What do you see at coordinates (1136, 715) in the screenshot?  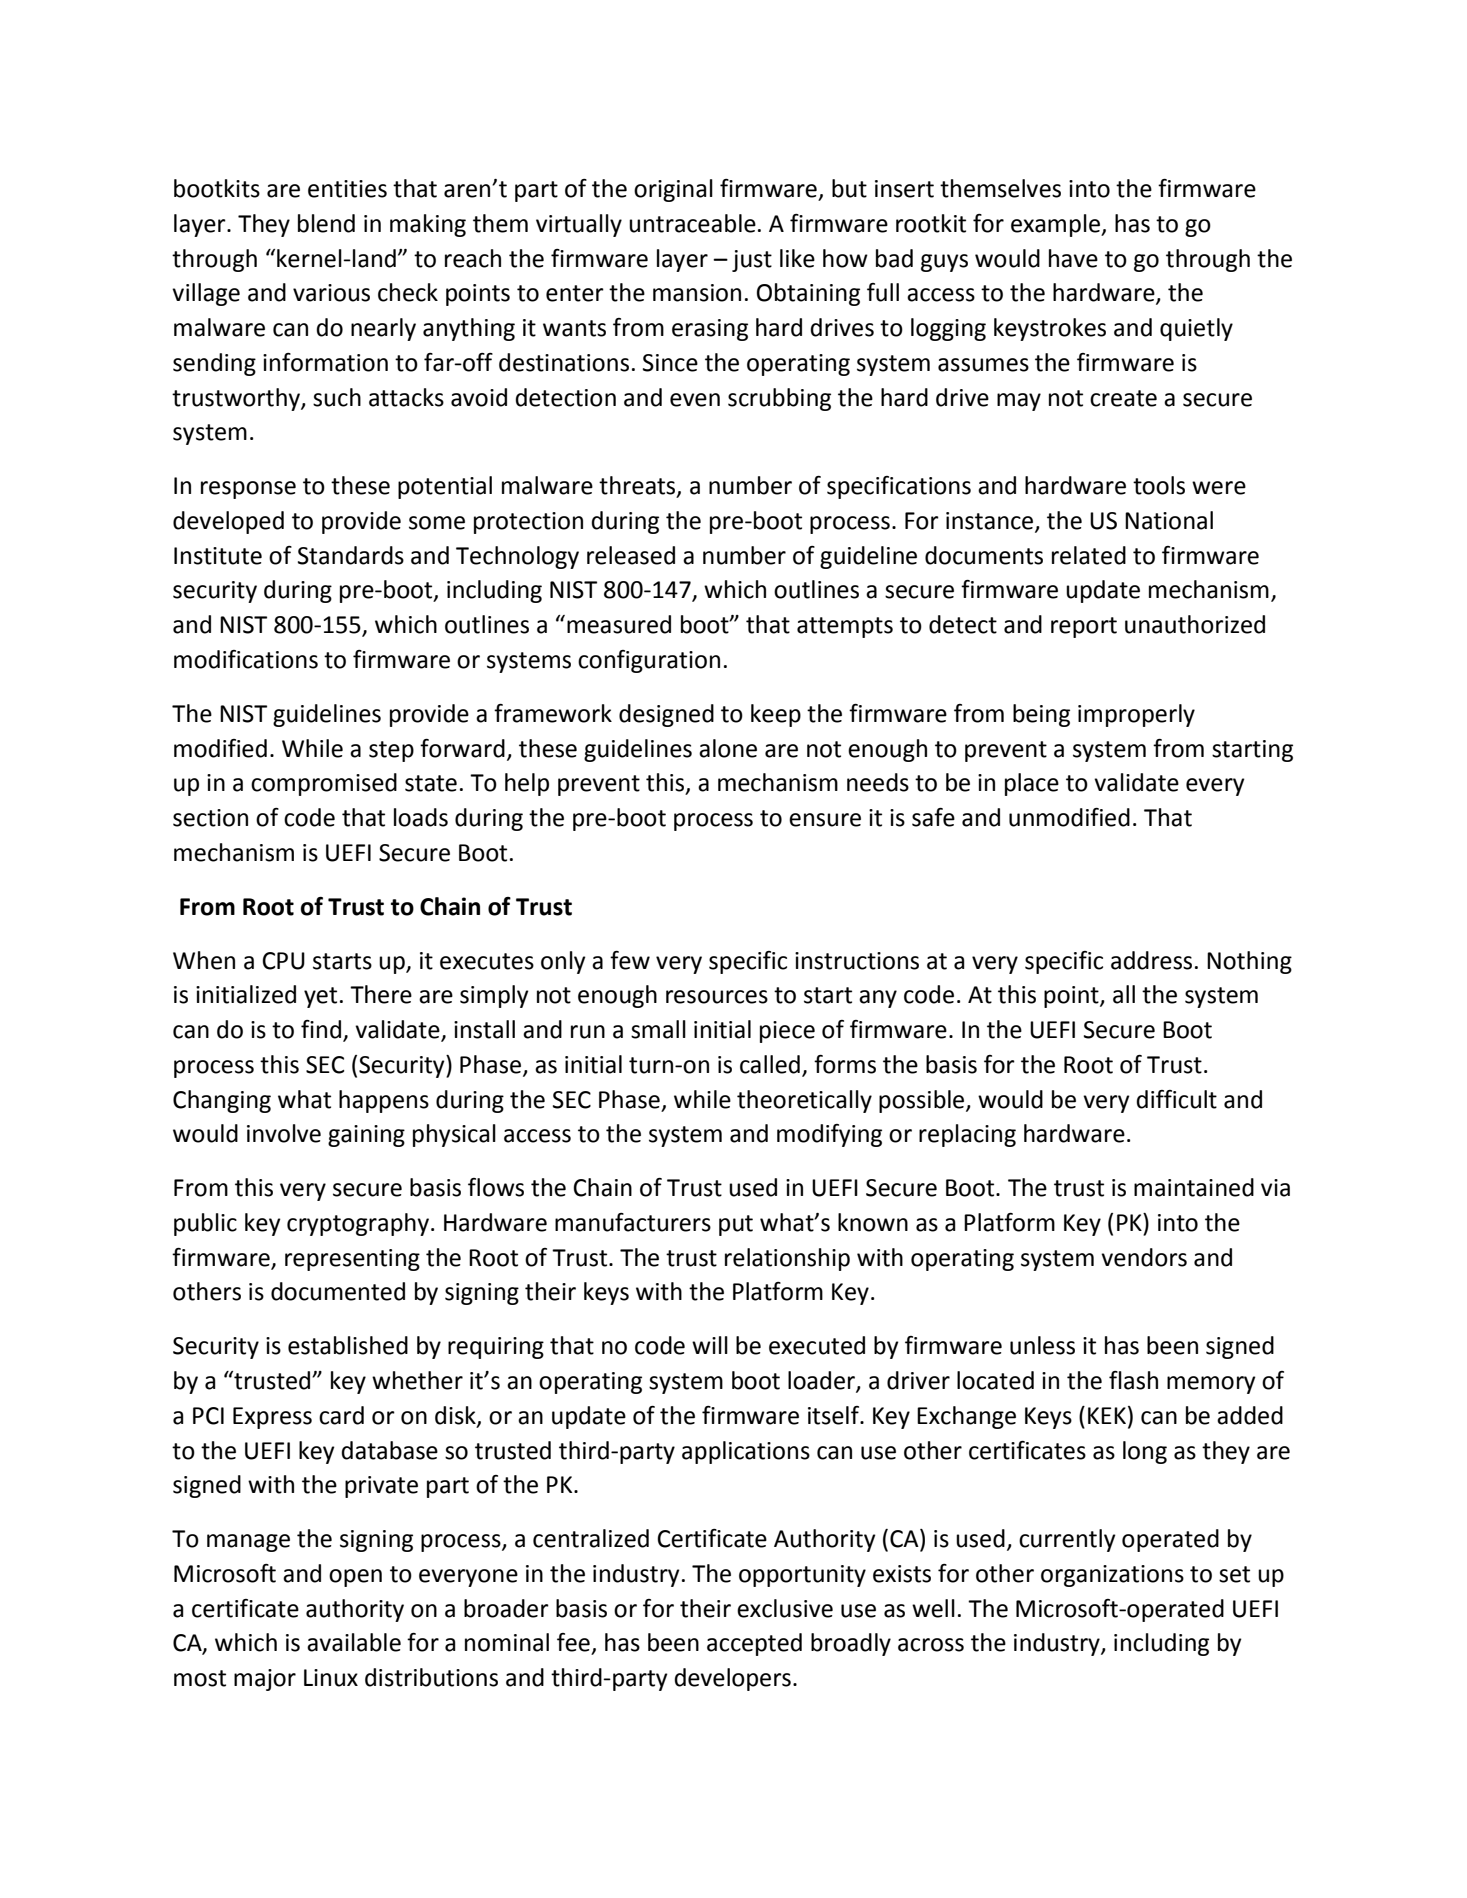 I see `improperly` at bounding box center [1136, 715].
